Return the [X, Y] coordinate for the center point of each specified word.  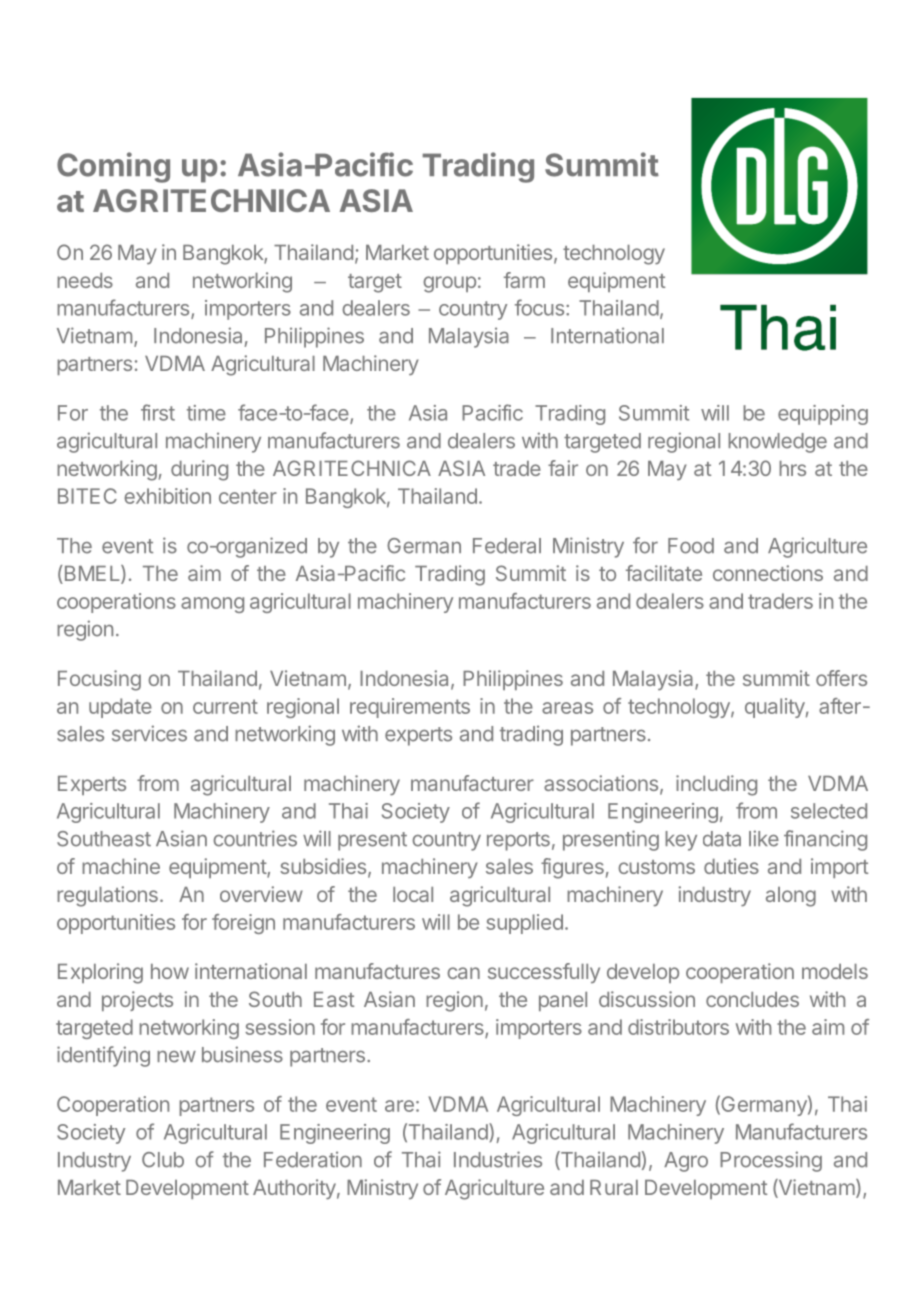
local [413, 894]
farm [524, 280]
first [158, 412]
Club [163, 1160]
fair [563, 468]
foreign [243, 924]
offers [841, 678]
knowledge [777, 443]
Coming [113, 167]
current [225, 706]
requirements [410, 708]
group [449, 284]
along [791, 897]
